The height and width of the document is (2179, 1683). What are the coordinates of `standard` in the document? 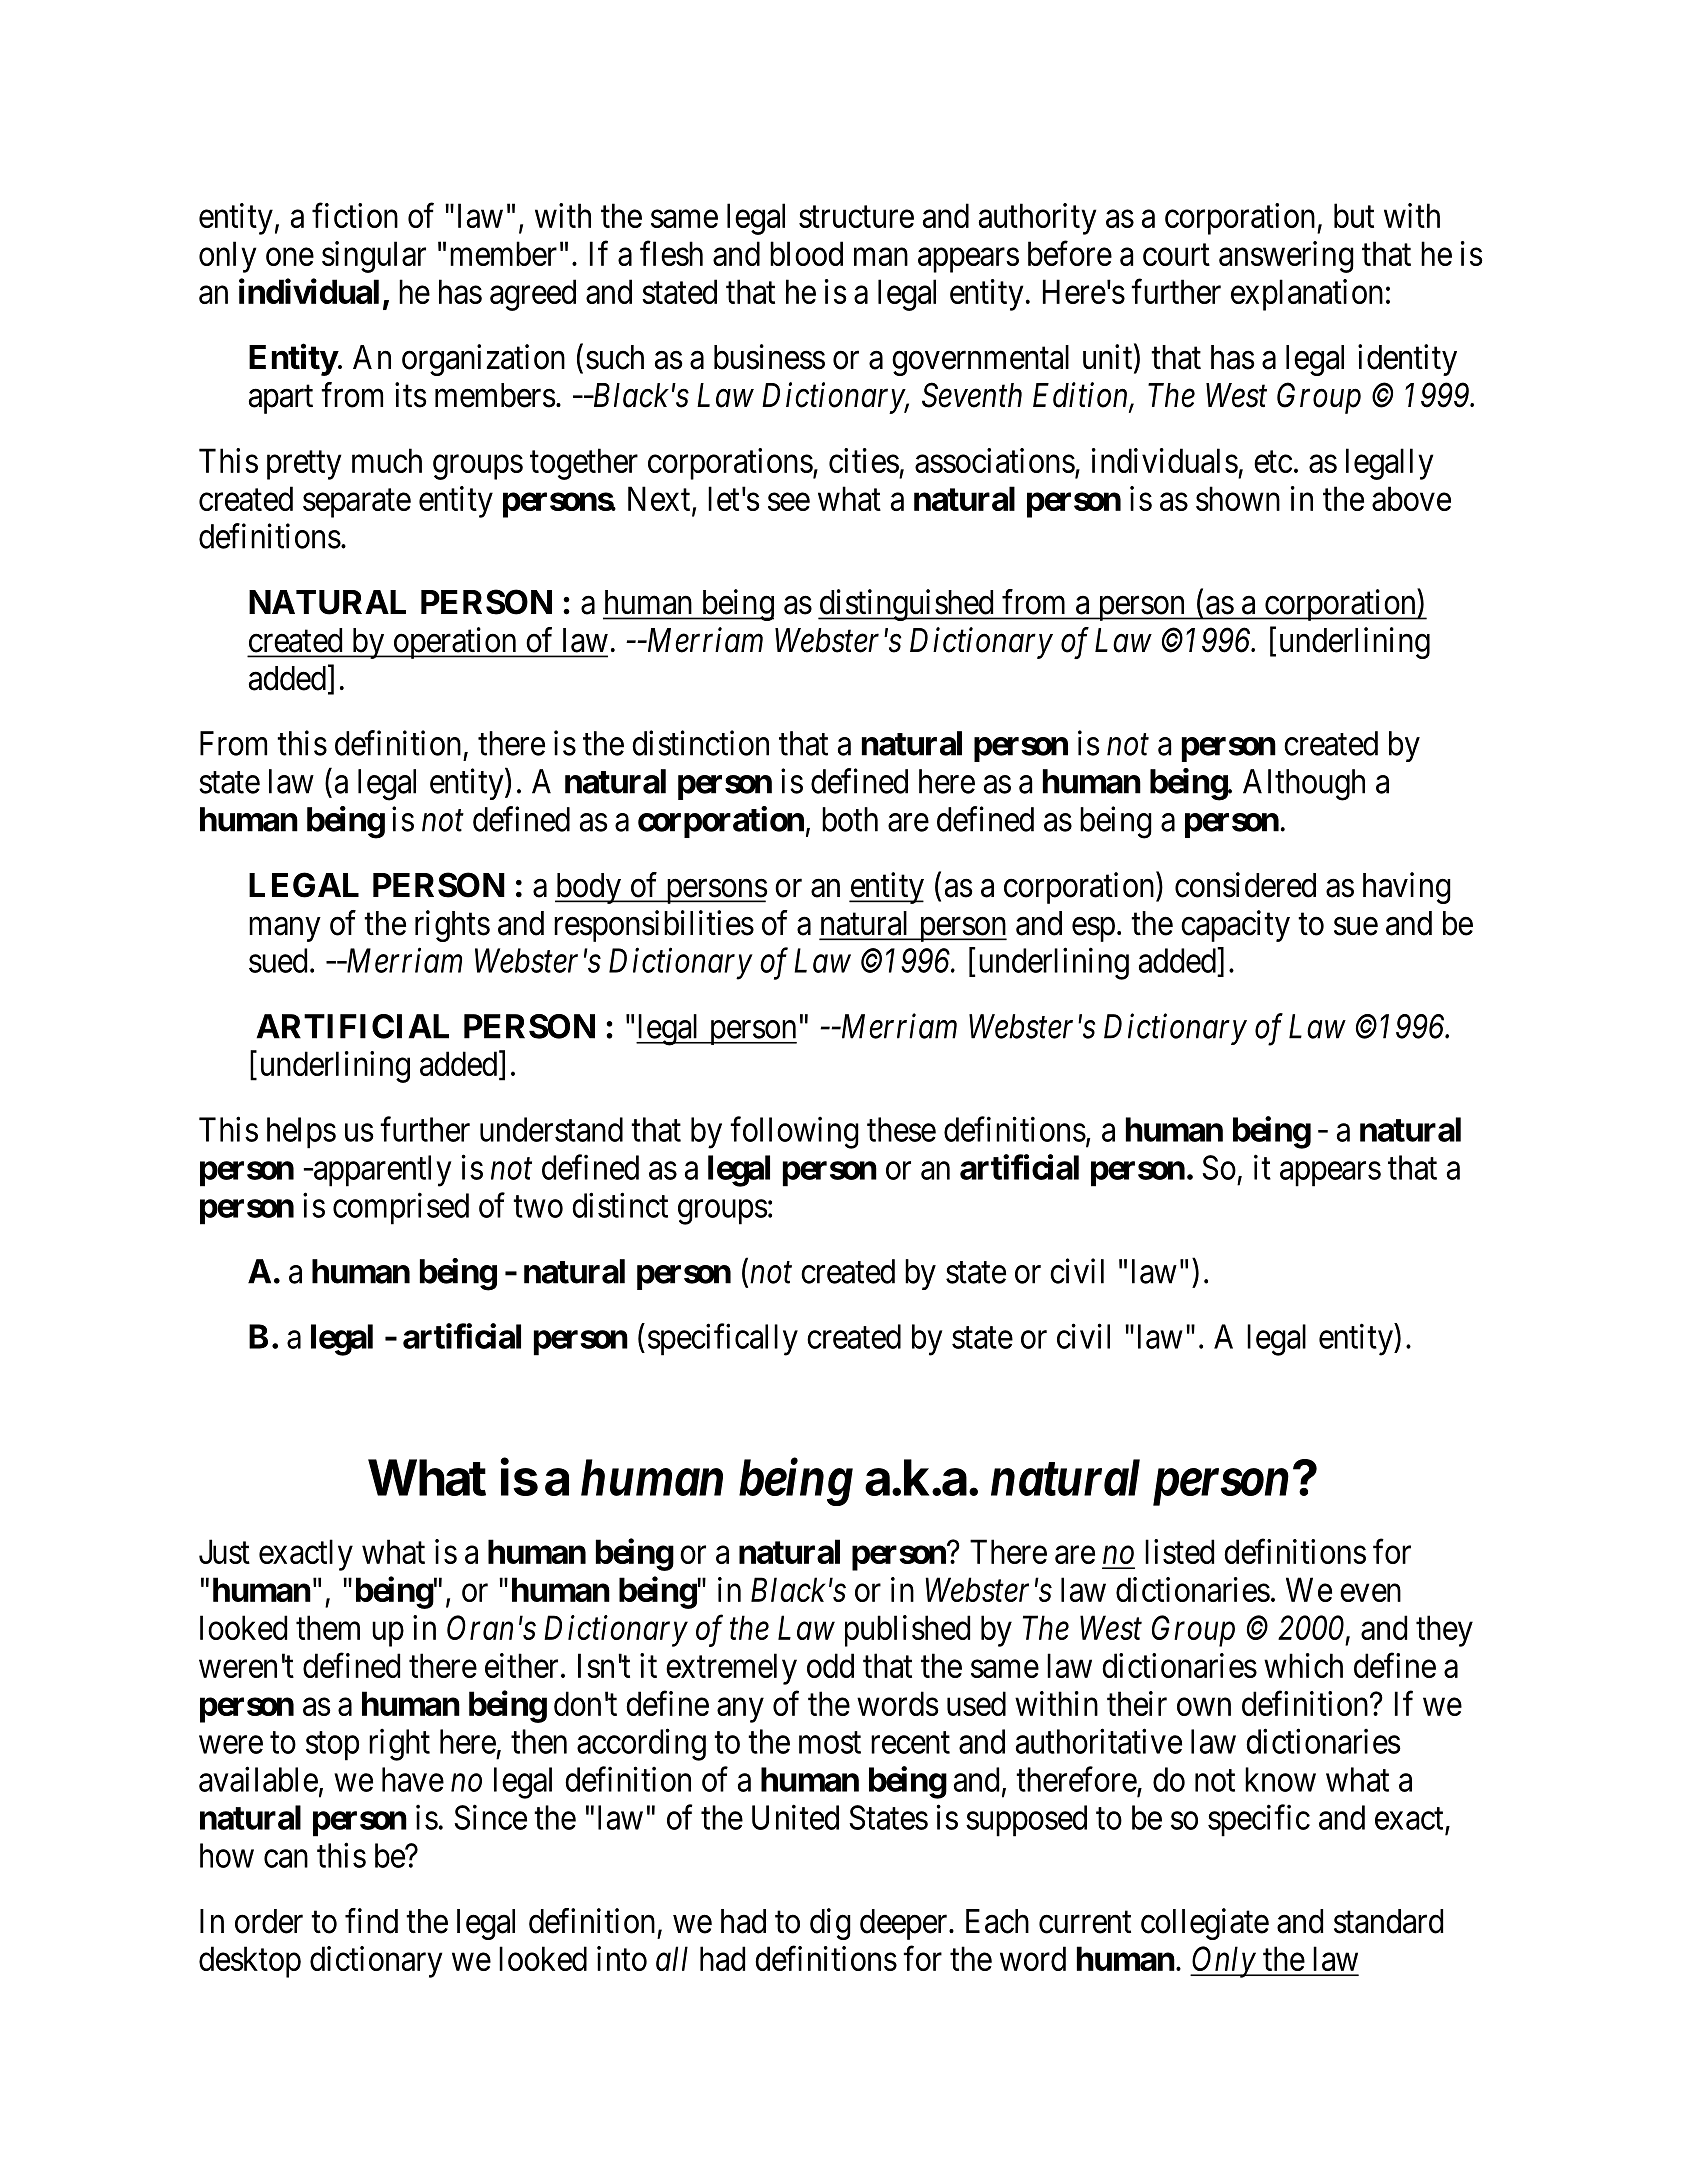 It's located at (1388, 1921).
